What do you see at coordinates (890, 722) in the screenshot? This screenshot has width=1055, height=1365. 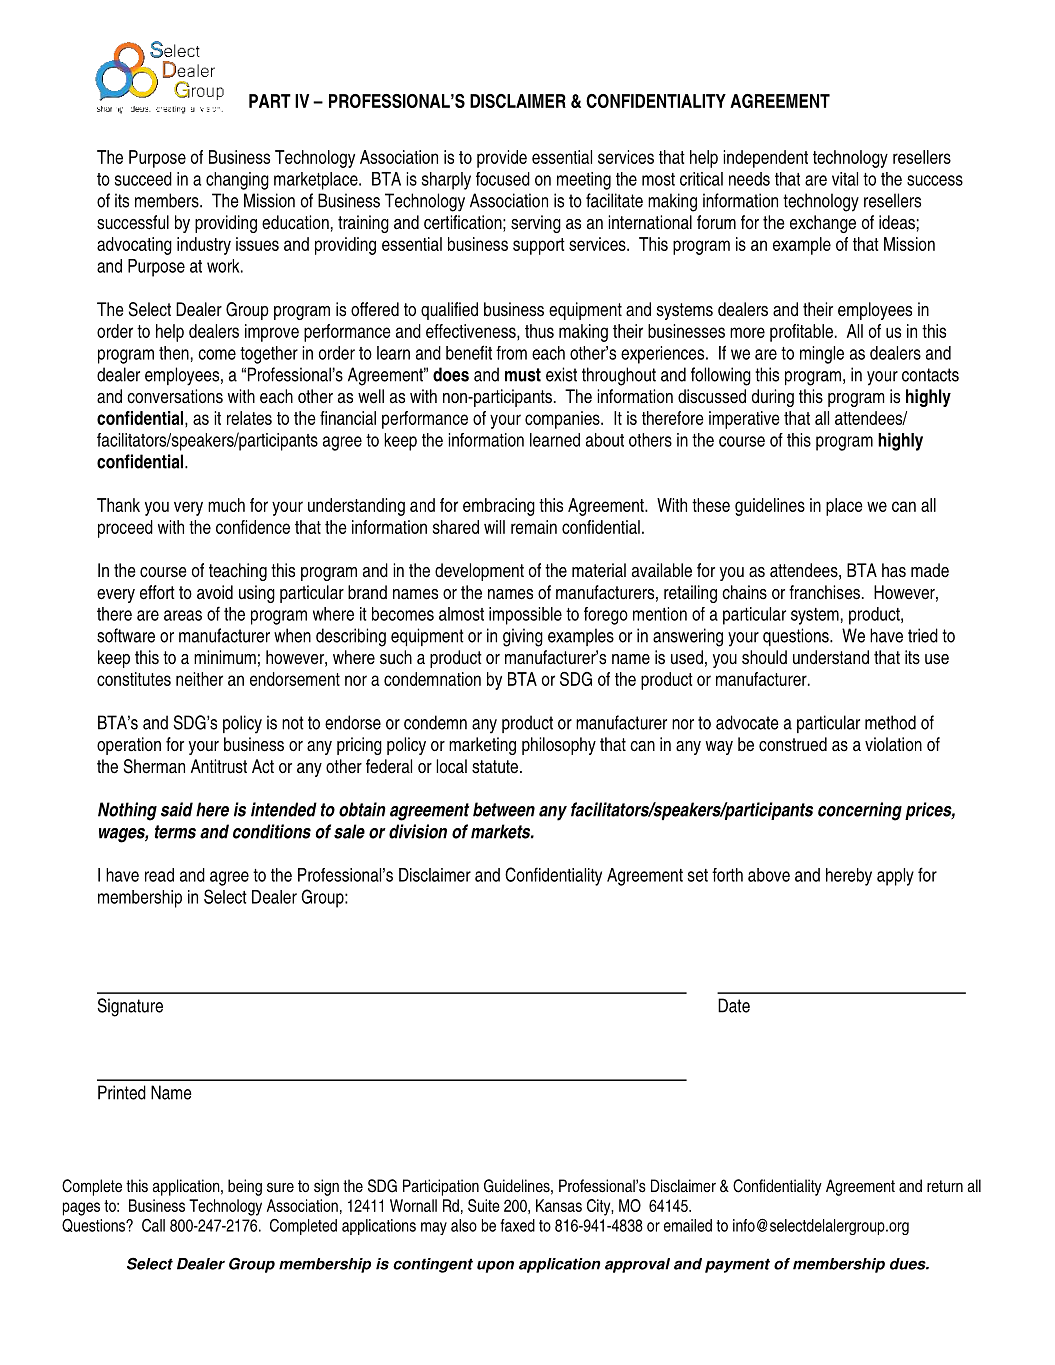 I see `method` at bounding box center [890, 722].
